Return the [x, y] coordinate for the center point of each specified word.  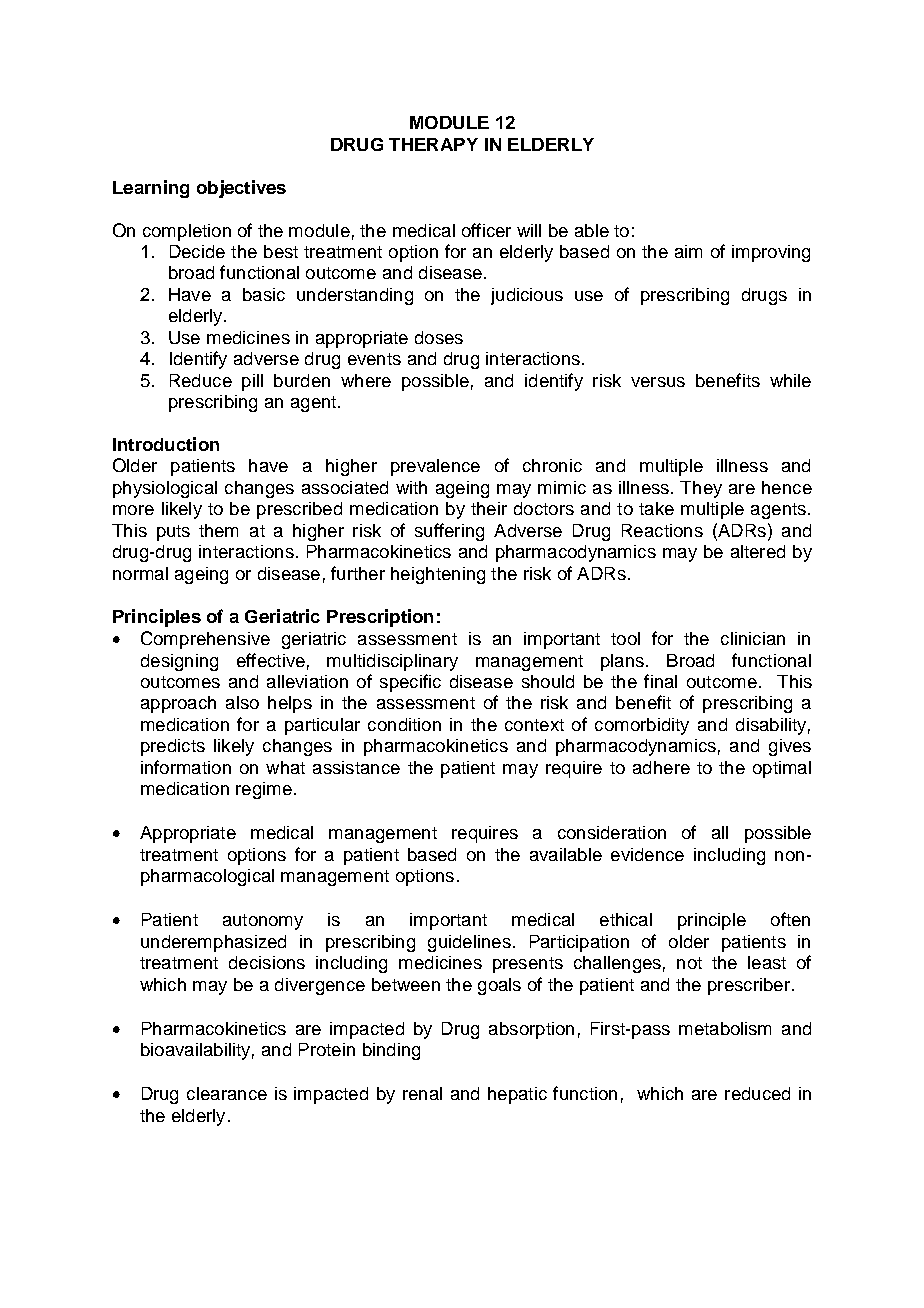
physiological [165, 489]
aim [688, 251]
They [701, 489]
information [186, 767]
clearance [227, 1093]
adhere [661, 767]
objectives [241, 189]
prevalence [435, 467]
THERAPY [433, 144]
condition [404, 724]
